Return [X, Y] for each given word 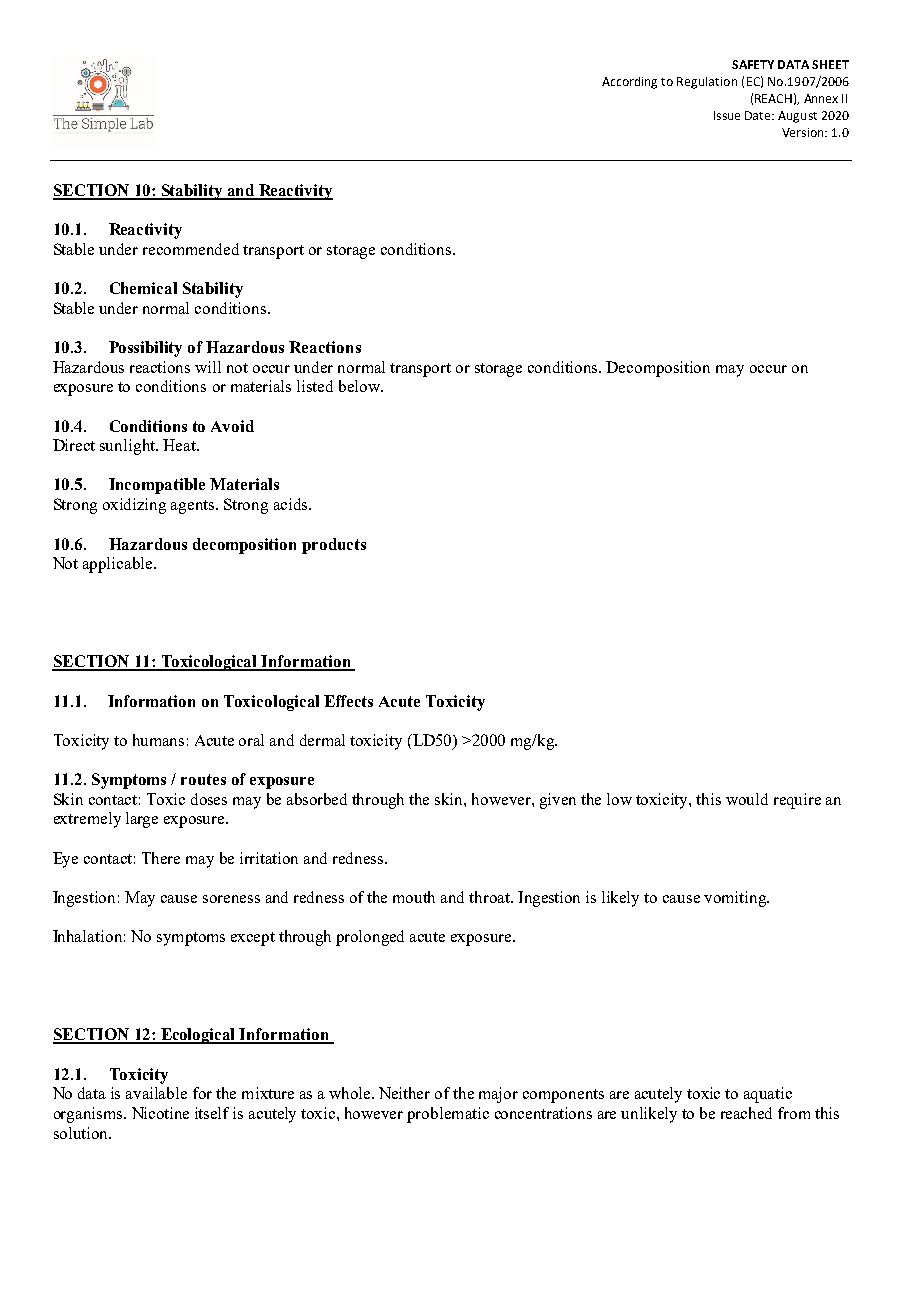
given [558, 801]
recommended [191, 249]
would [747, 799]
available [156, 1093]
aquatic [768, 1095]
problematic [448, 1115]
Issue [727, 115]
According [629, 83]
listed [315, 386]
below [360, 386]
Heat [180, 445]
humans [158, 740]
